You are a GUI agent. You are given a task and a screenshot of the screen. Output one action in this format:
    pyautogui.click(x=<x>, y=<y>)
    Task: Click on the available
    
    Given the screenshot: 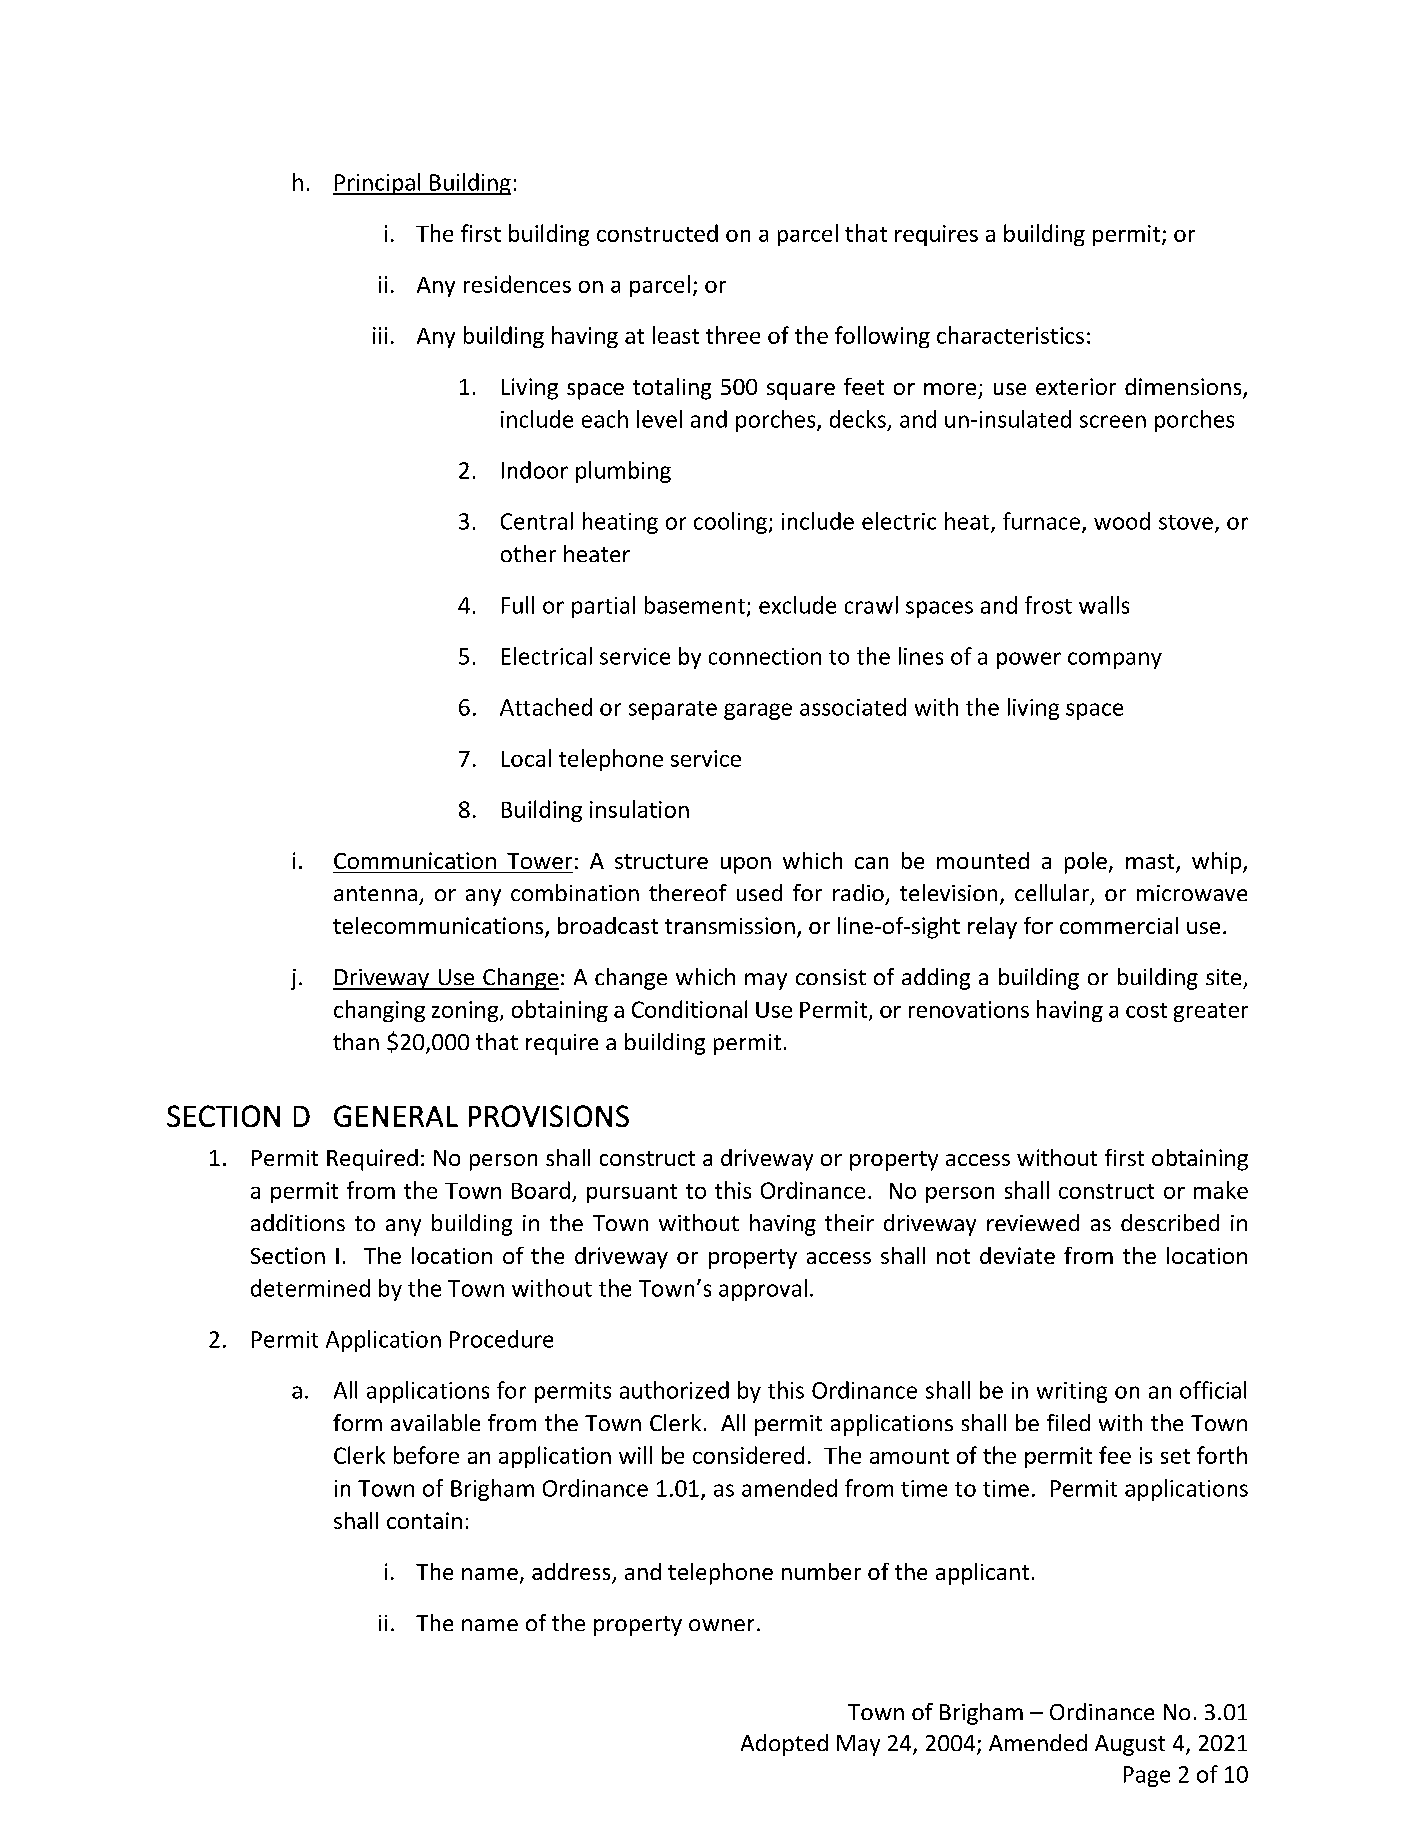 What is the action you would take?
    pyautogui.click(x=435, y=1422)
